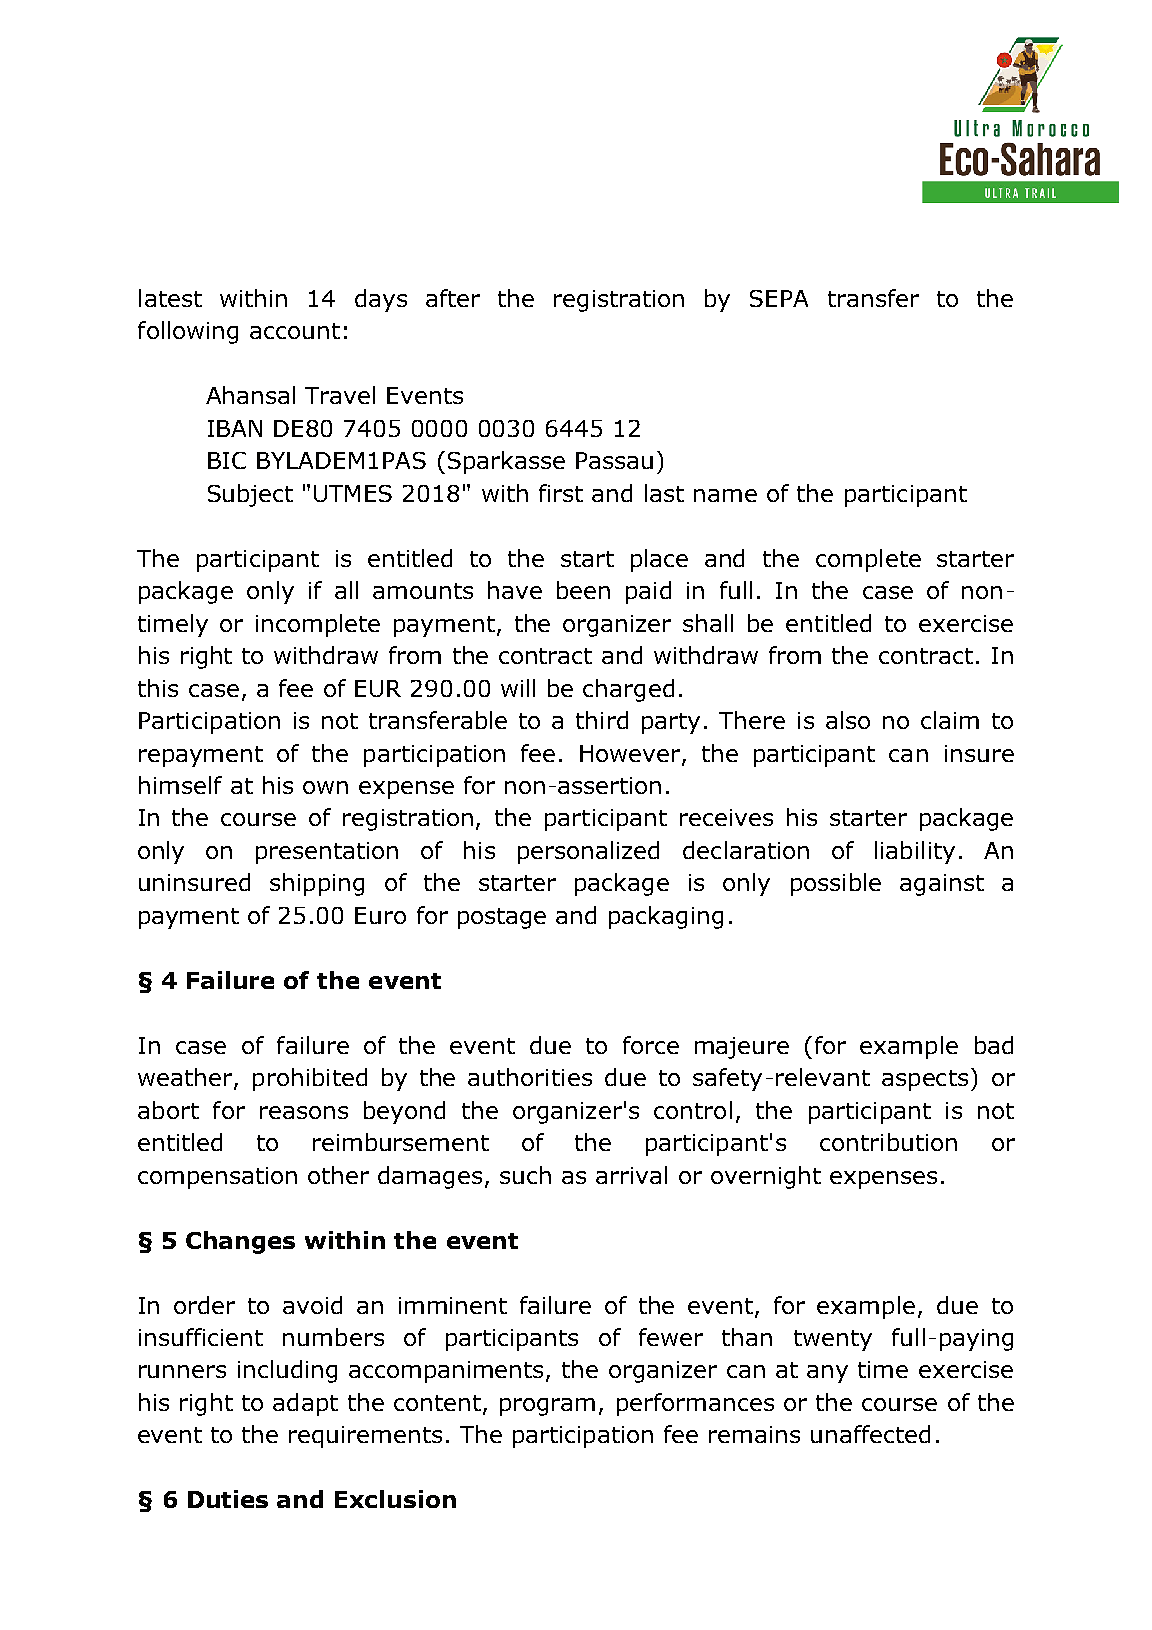 The height and width of the document is (1630, 1152). What do you see at coordinates (870, 1434) in the document?
I see `unaffected` at bounding box center [870, 1434].
